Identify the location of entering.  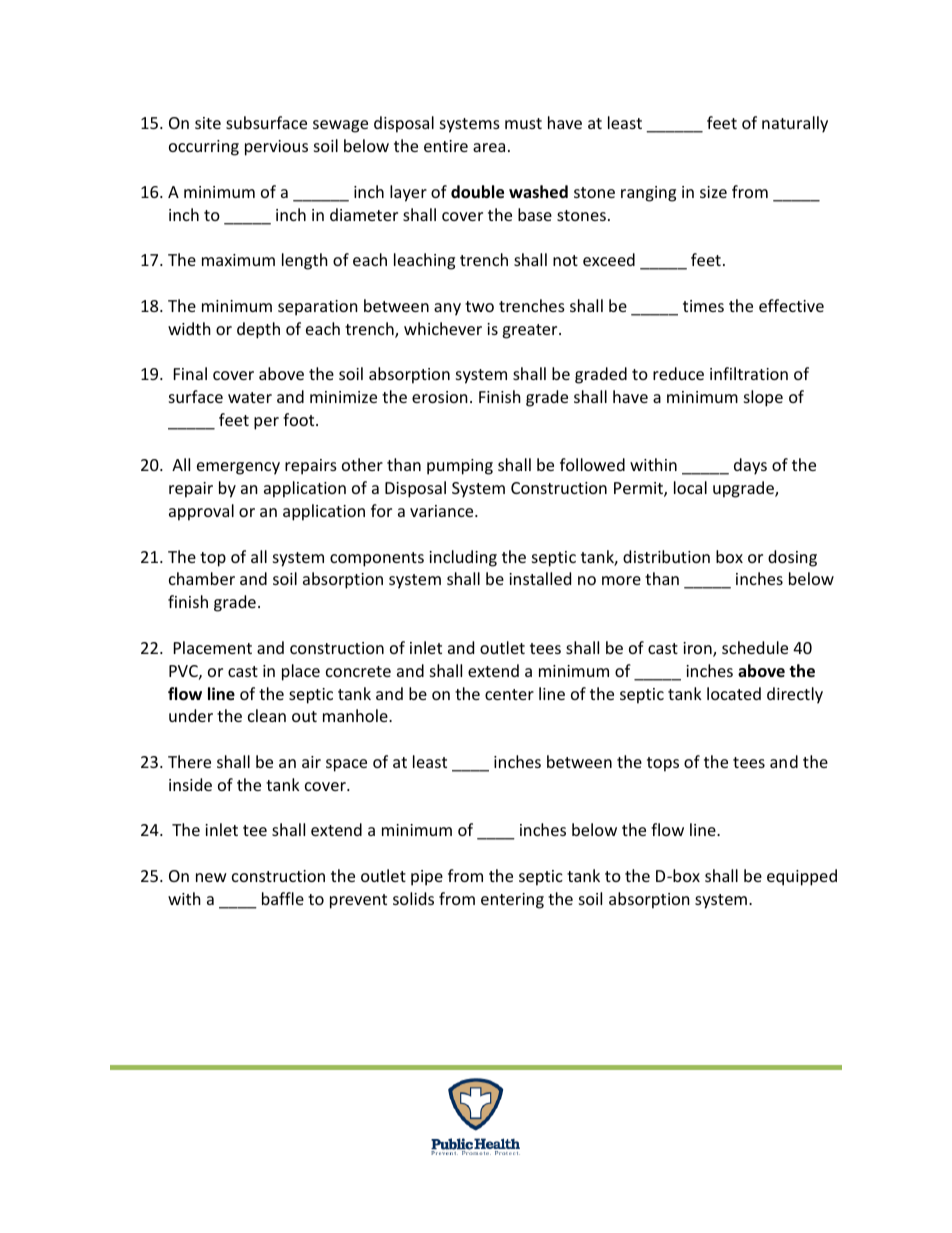
(512, 901).
